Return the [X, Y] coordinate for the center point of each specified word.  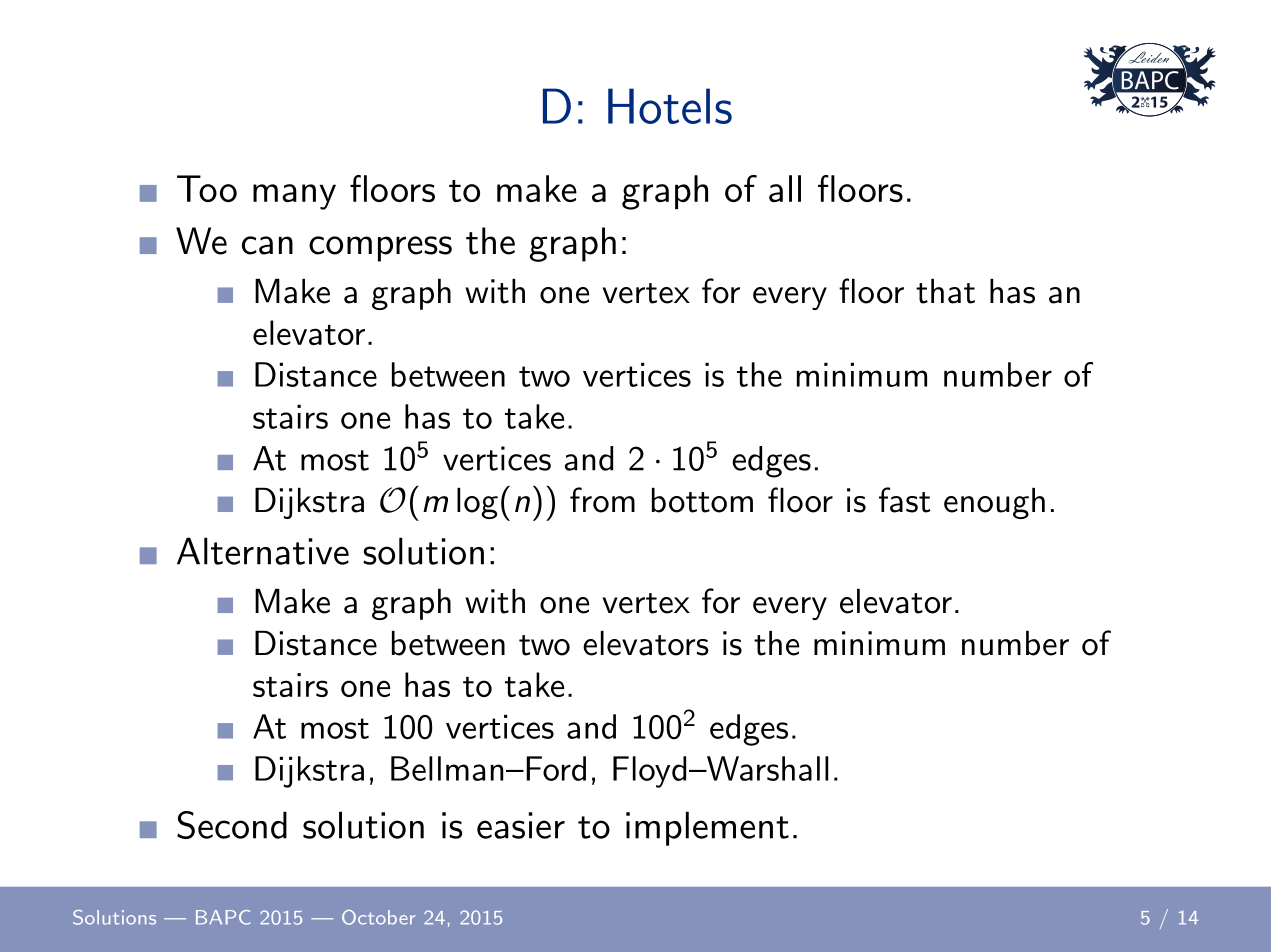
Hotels [670, 106]
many [294, 197]
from [602, 500]
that [945, 291]
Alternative [263, 551]
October [379, 917]
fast [904, 500]
